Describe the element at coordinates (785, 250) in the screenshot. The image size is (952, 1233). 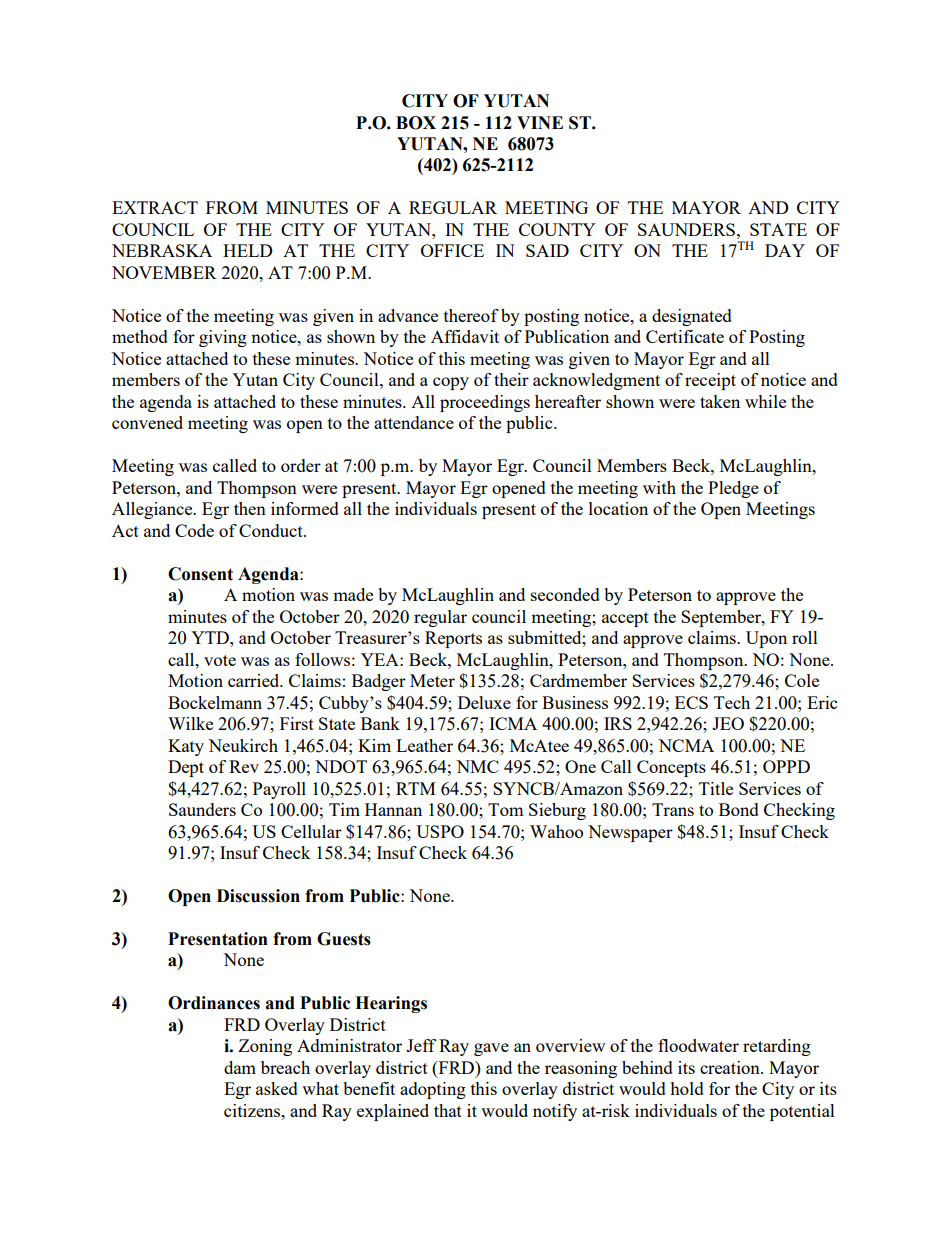
I see `DAY` at that location.
